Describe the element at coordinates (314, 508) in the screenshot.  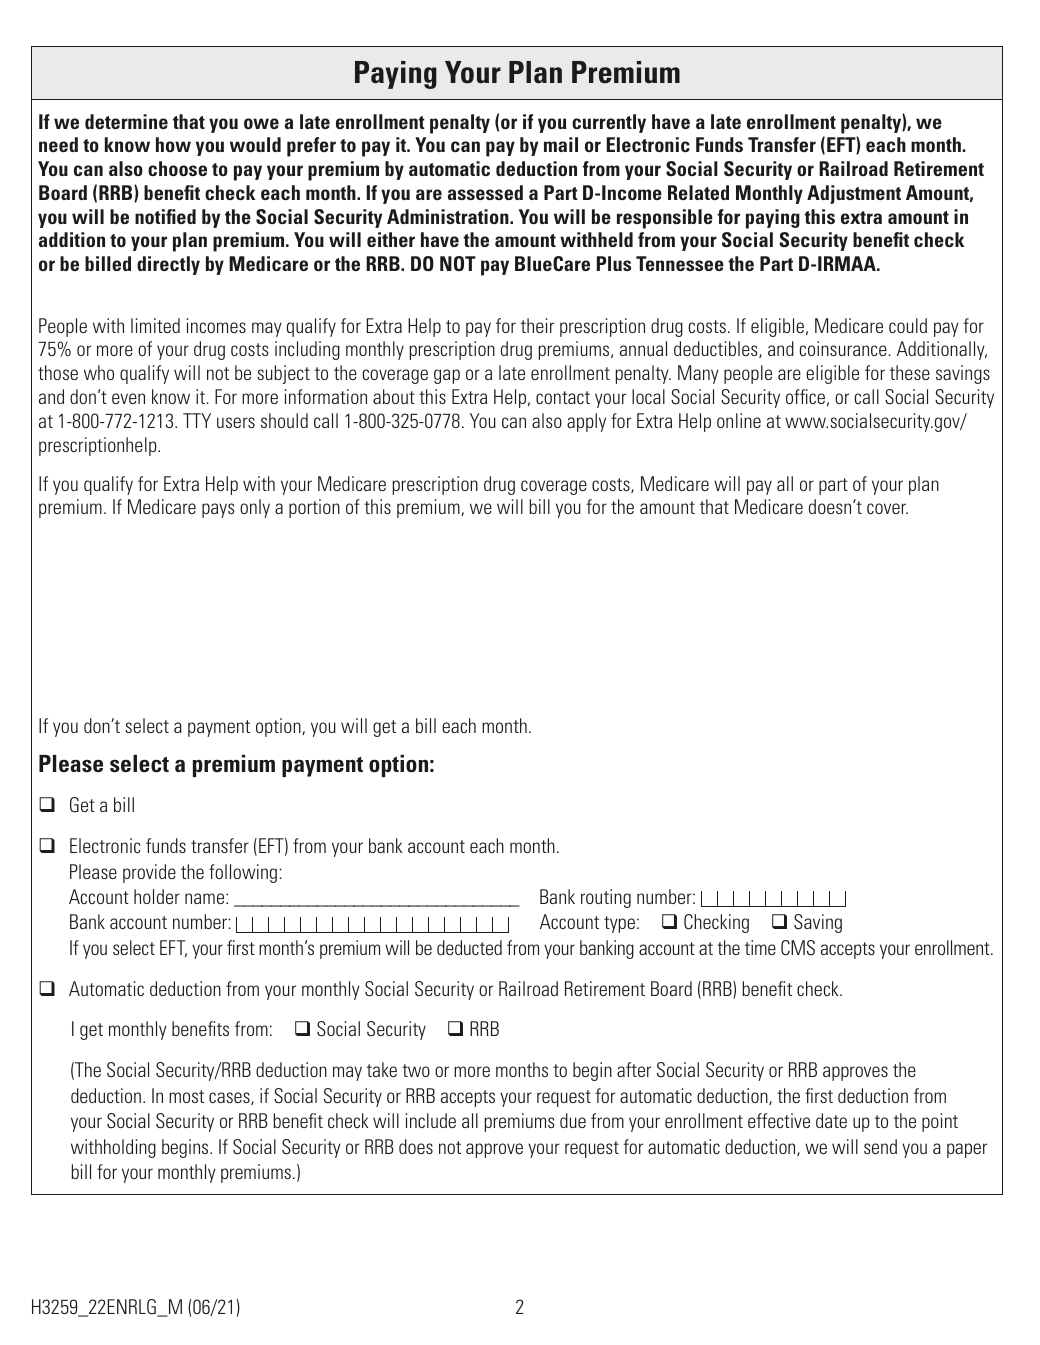
I see `portion` at that location.
